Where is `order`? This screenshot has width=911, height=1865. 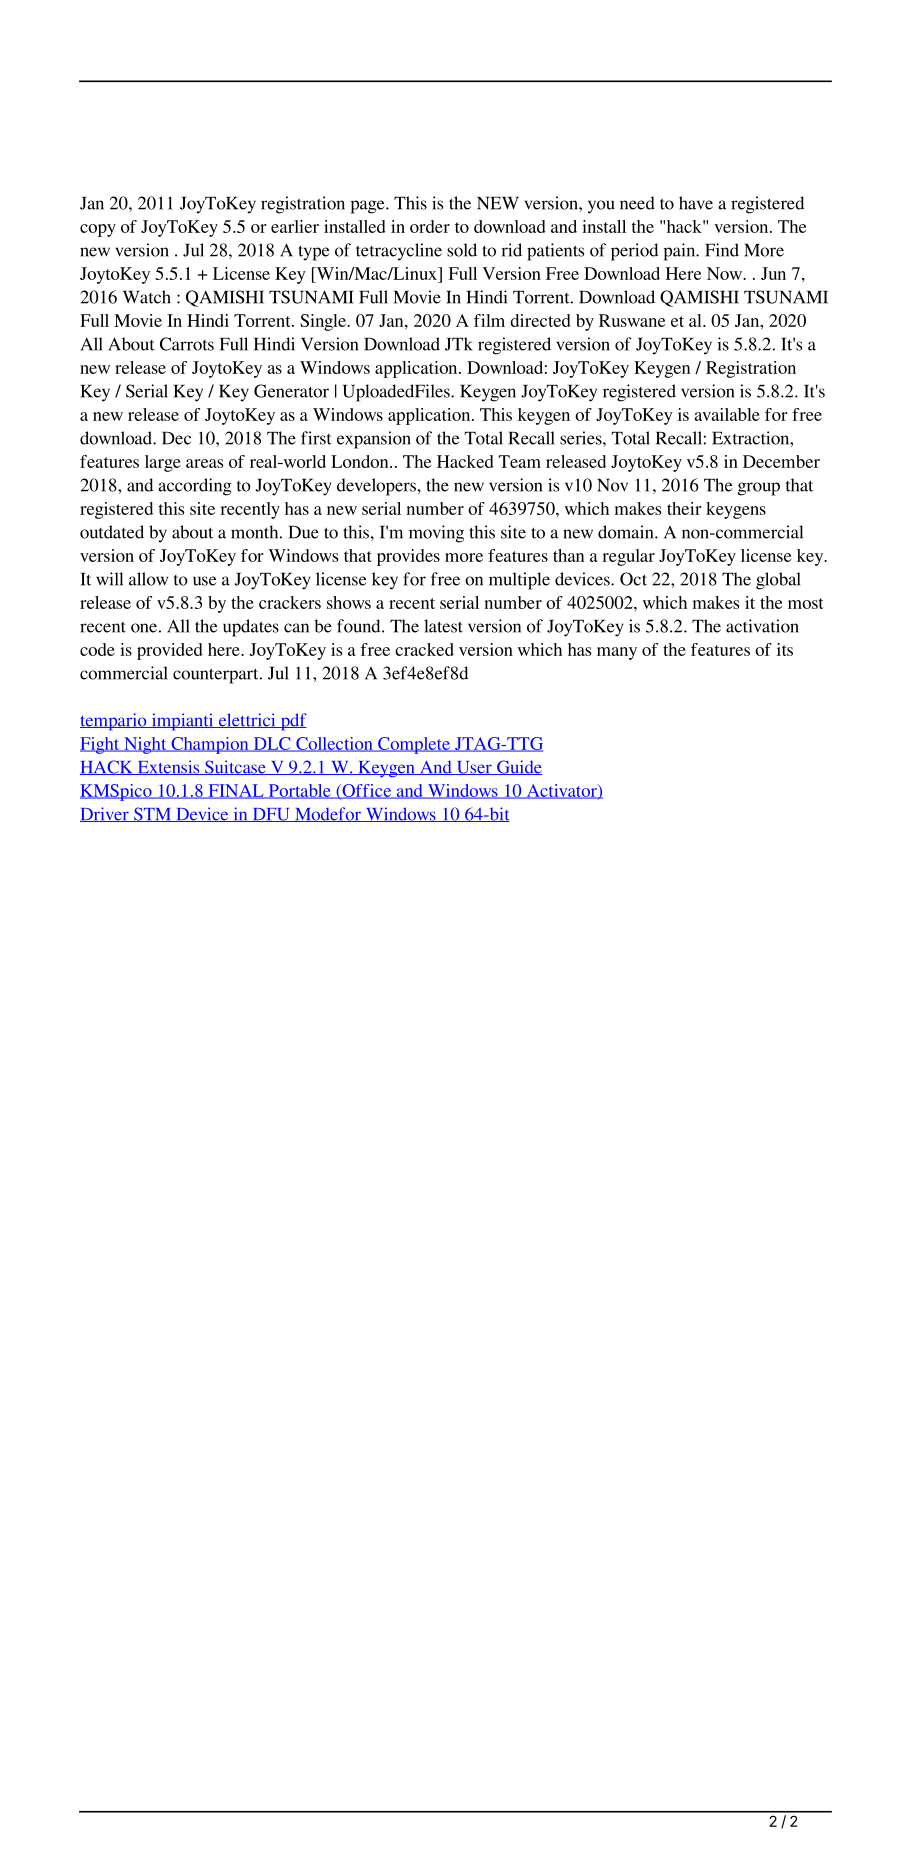
order is located at coordinates (430, 226).
